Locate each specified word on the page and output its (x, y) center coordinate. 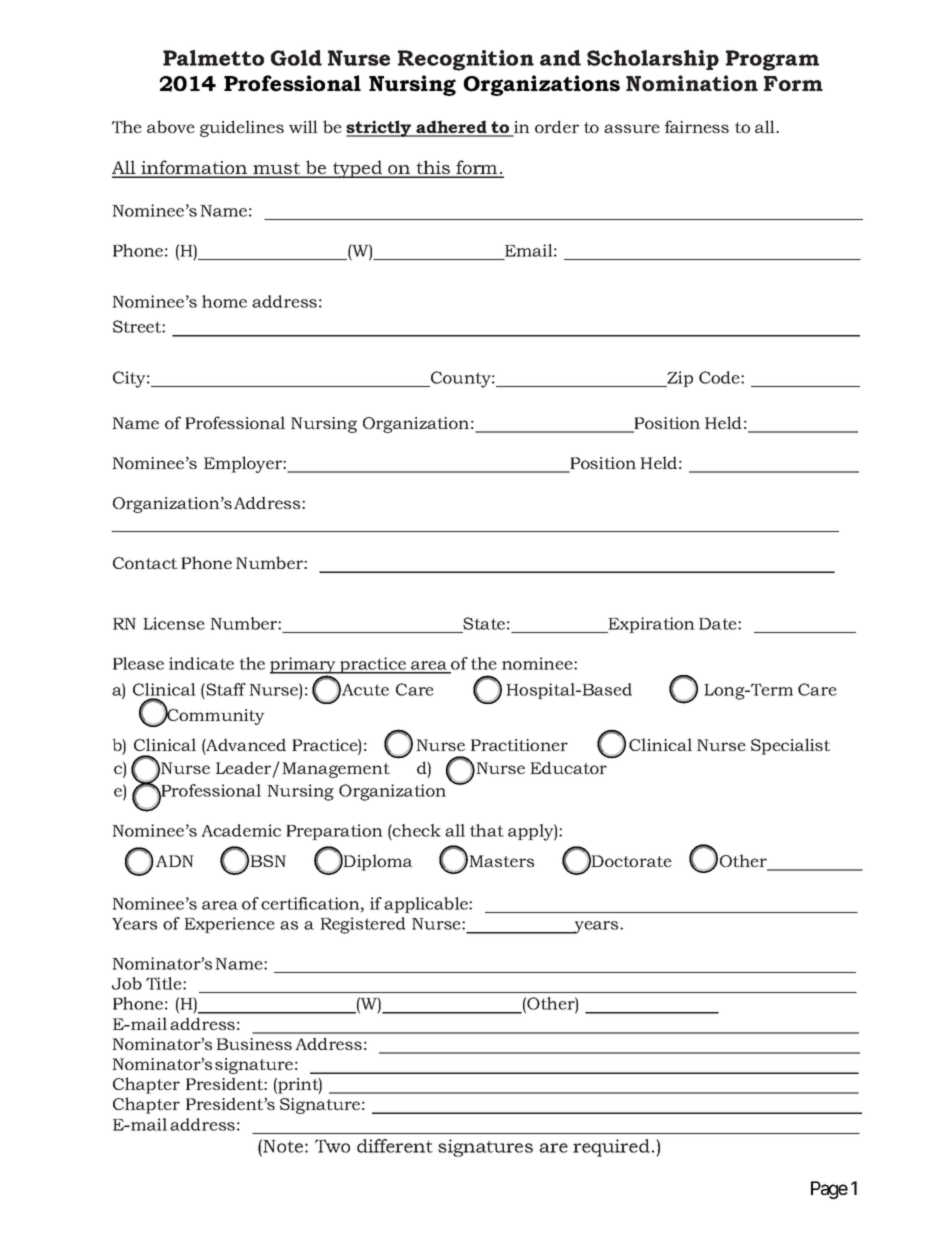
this (433, 168)
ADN (175, 861)
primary (304, 666)
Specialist (790, 746)
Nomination (692, 83)
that (487, 830)
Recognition (466, 60)
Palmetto (213, 58)
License (174, 623)
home (224, 301)
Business (254, 1044)
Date (719, 624)
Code (720, 377)
